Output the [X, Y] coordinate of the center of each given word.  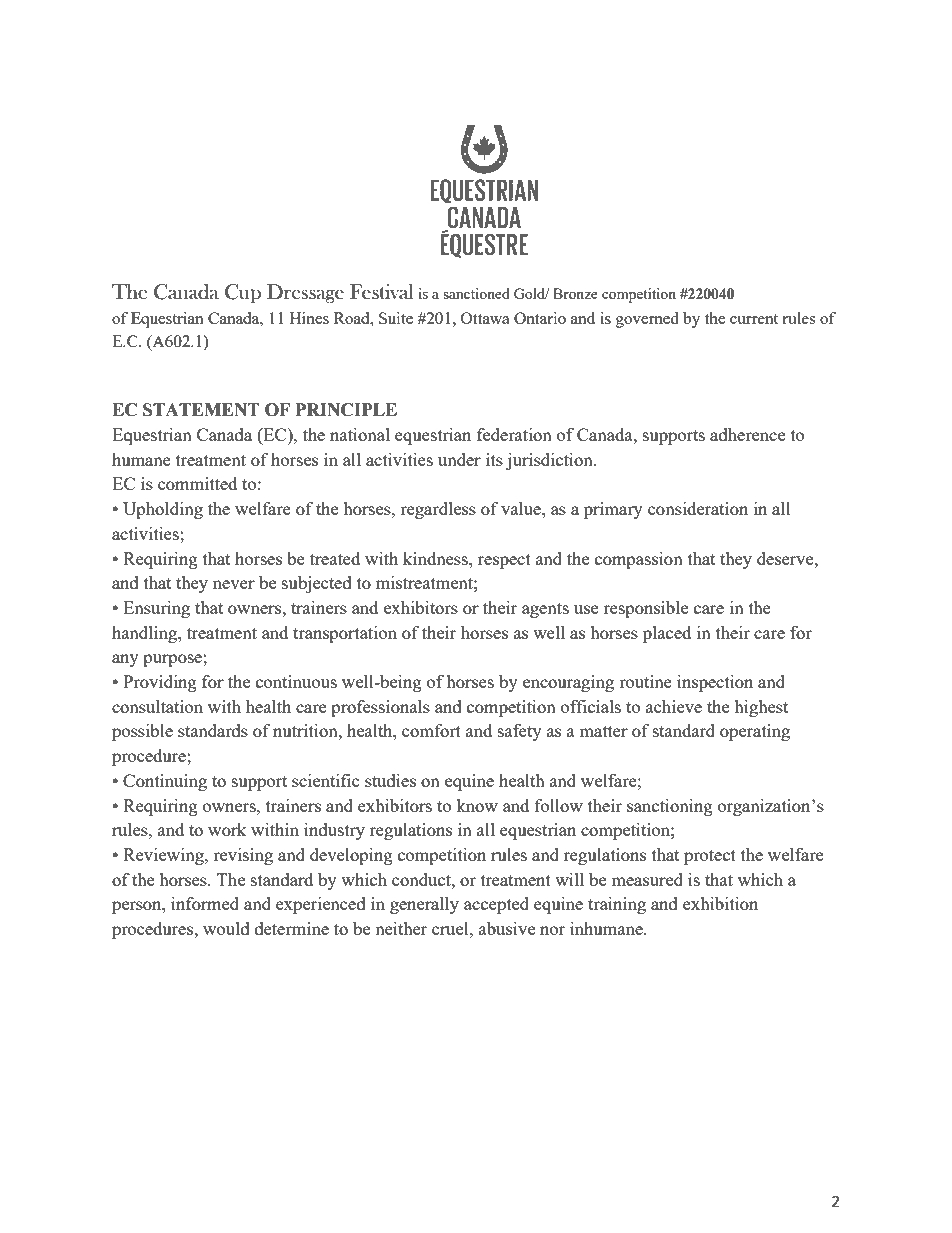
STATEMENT [201, 410]
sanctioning [670, 807]
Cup [243, 293]
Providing [160, 683]
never [234, 584]
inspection [715, 683]
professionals [380, 708]
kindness [436, 558]
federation [514, 434]
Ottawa [485, 318]
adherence [747, 434]
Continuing [165, 782]
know [477, 805]
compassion [639, 560]
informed [205, 903]
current [754, 319]
